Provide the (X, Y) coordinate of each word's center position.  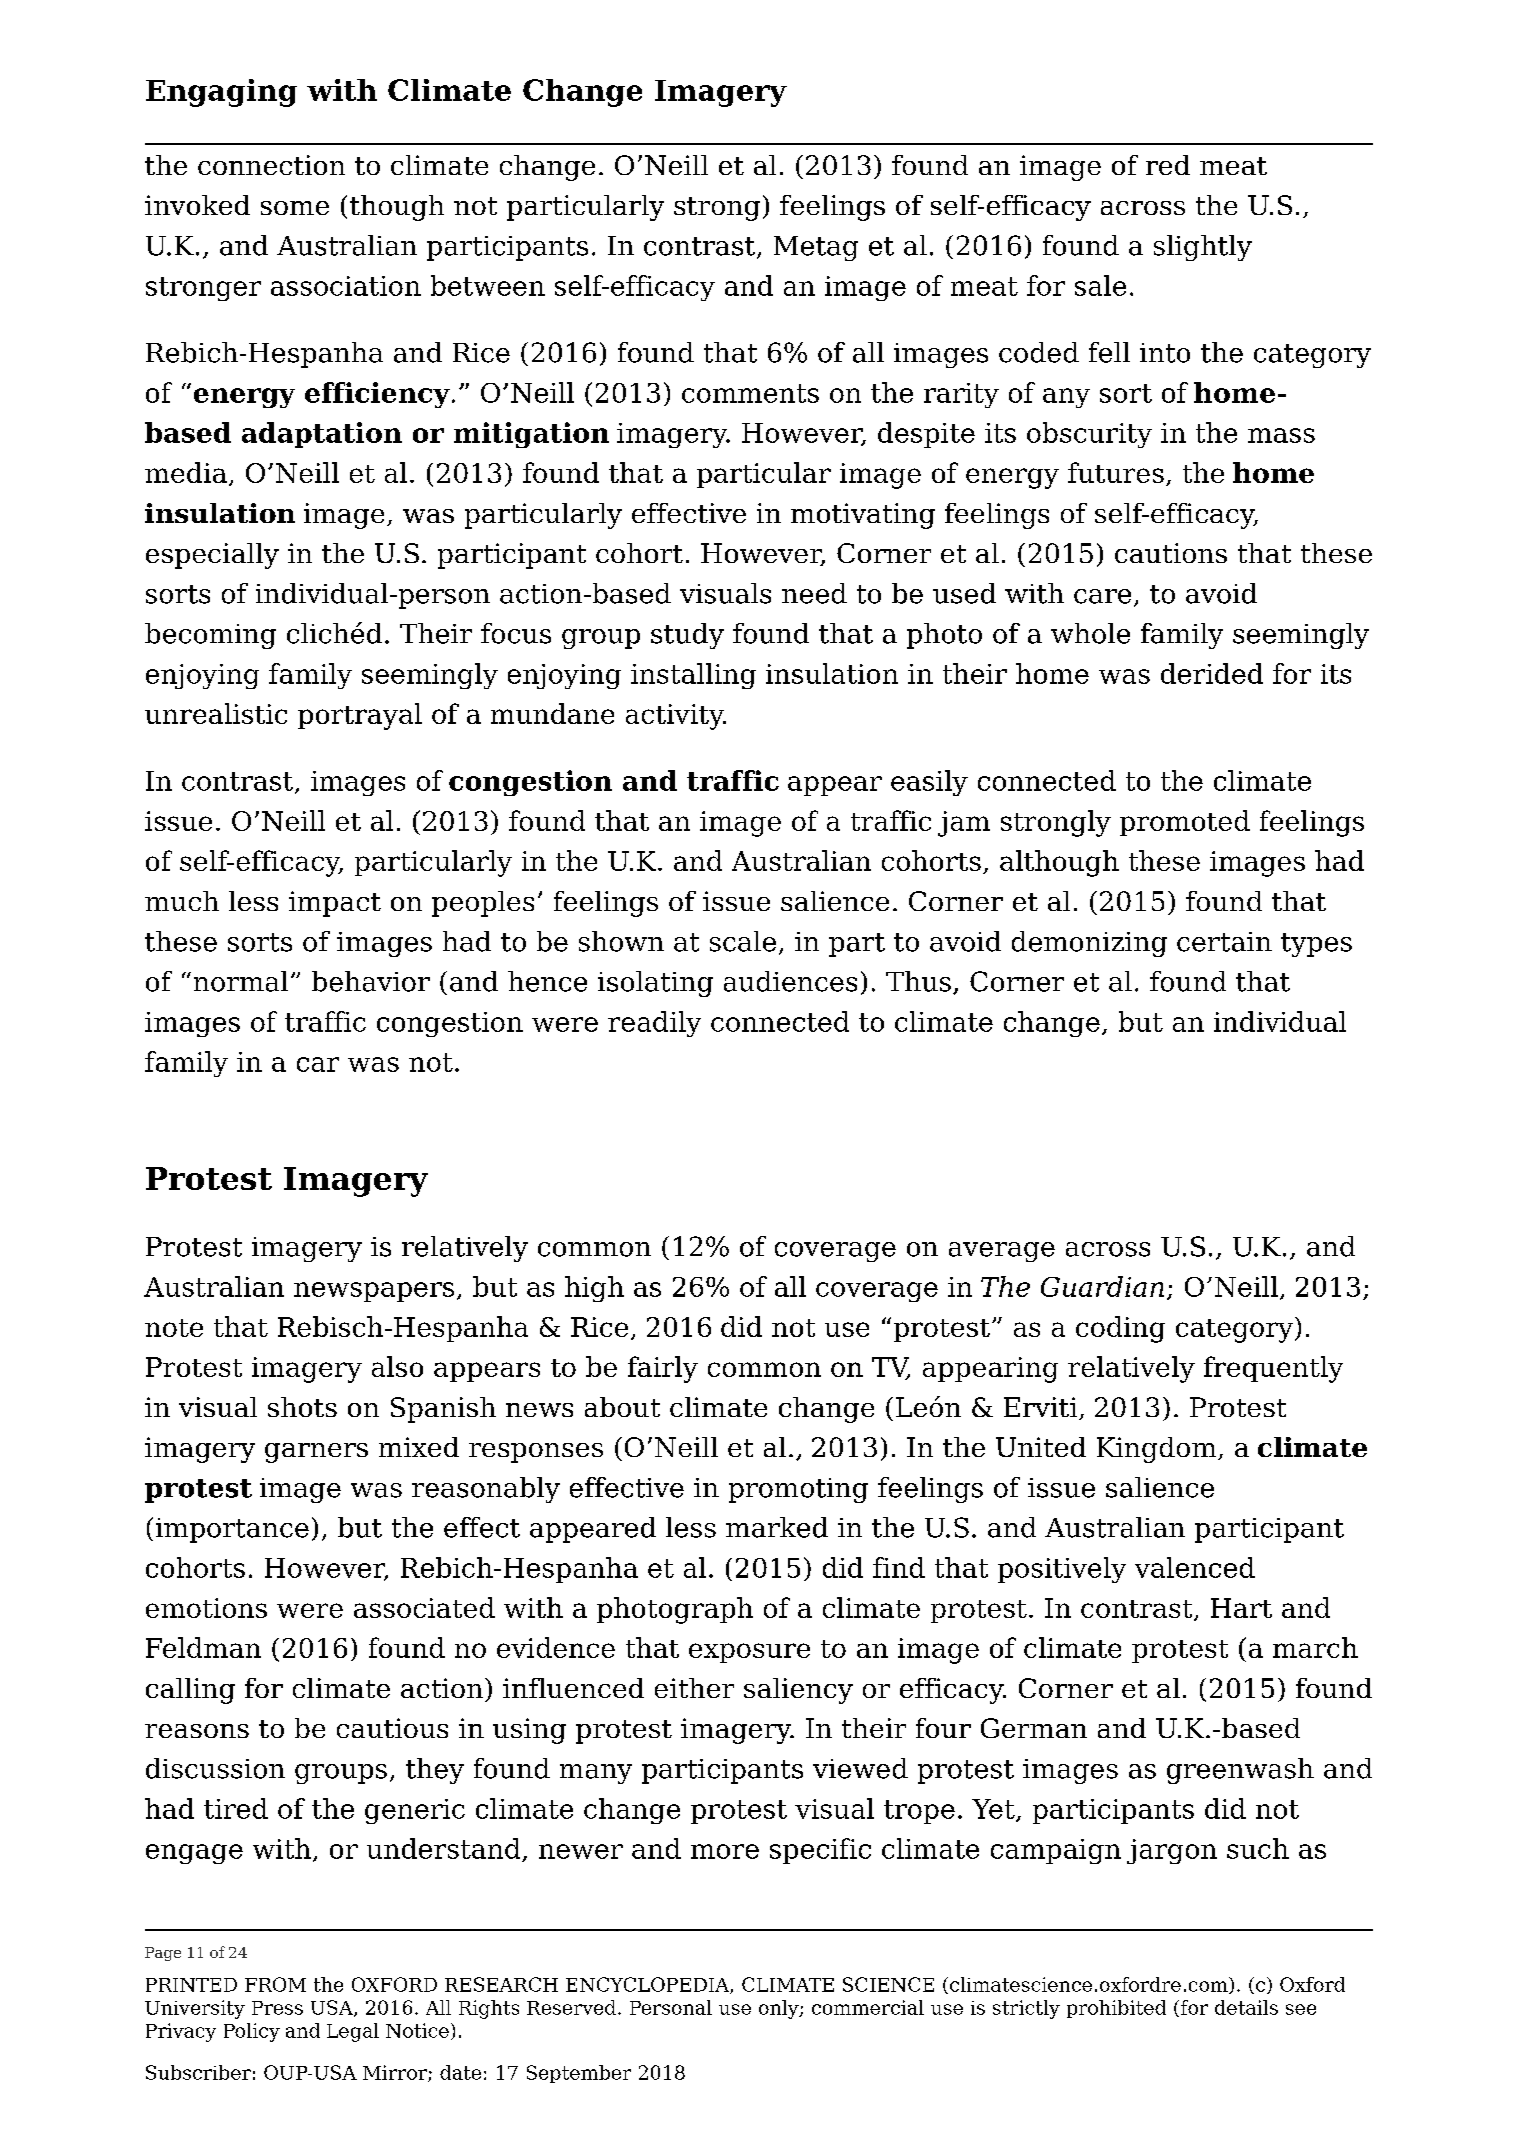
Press (277, 2008)
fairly (663, 1369)
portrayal (360, 716)
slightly (1203, 248)
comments (750, 393)
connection (271, 165)
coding (1120, 1329)
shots (302, 1407)
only (780, 2009)
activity (676, 717)
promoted (1185, 823)
